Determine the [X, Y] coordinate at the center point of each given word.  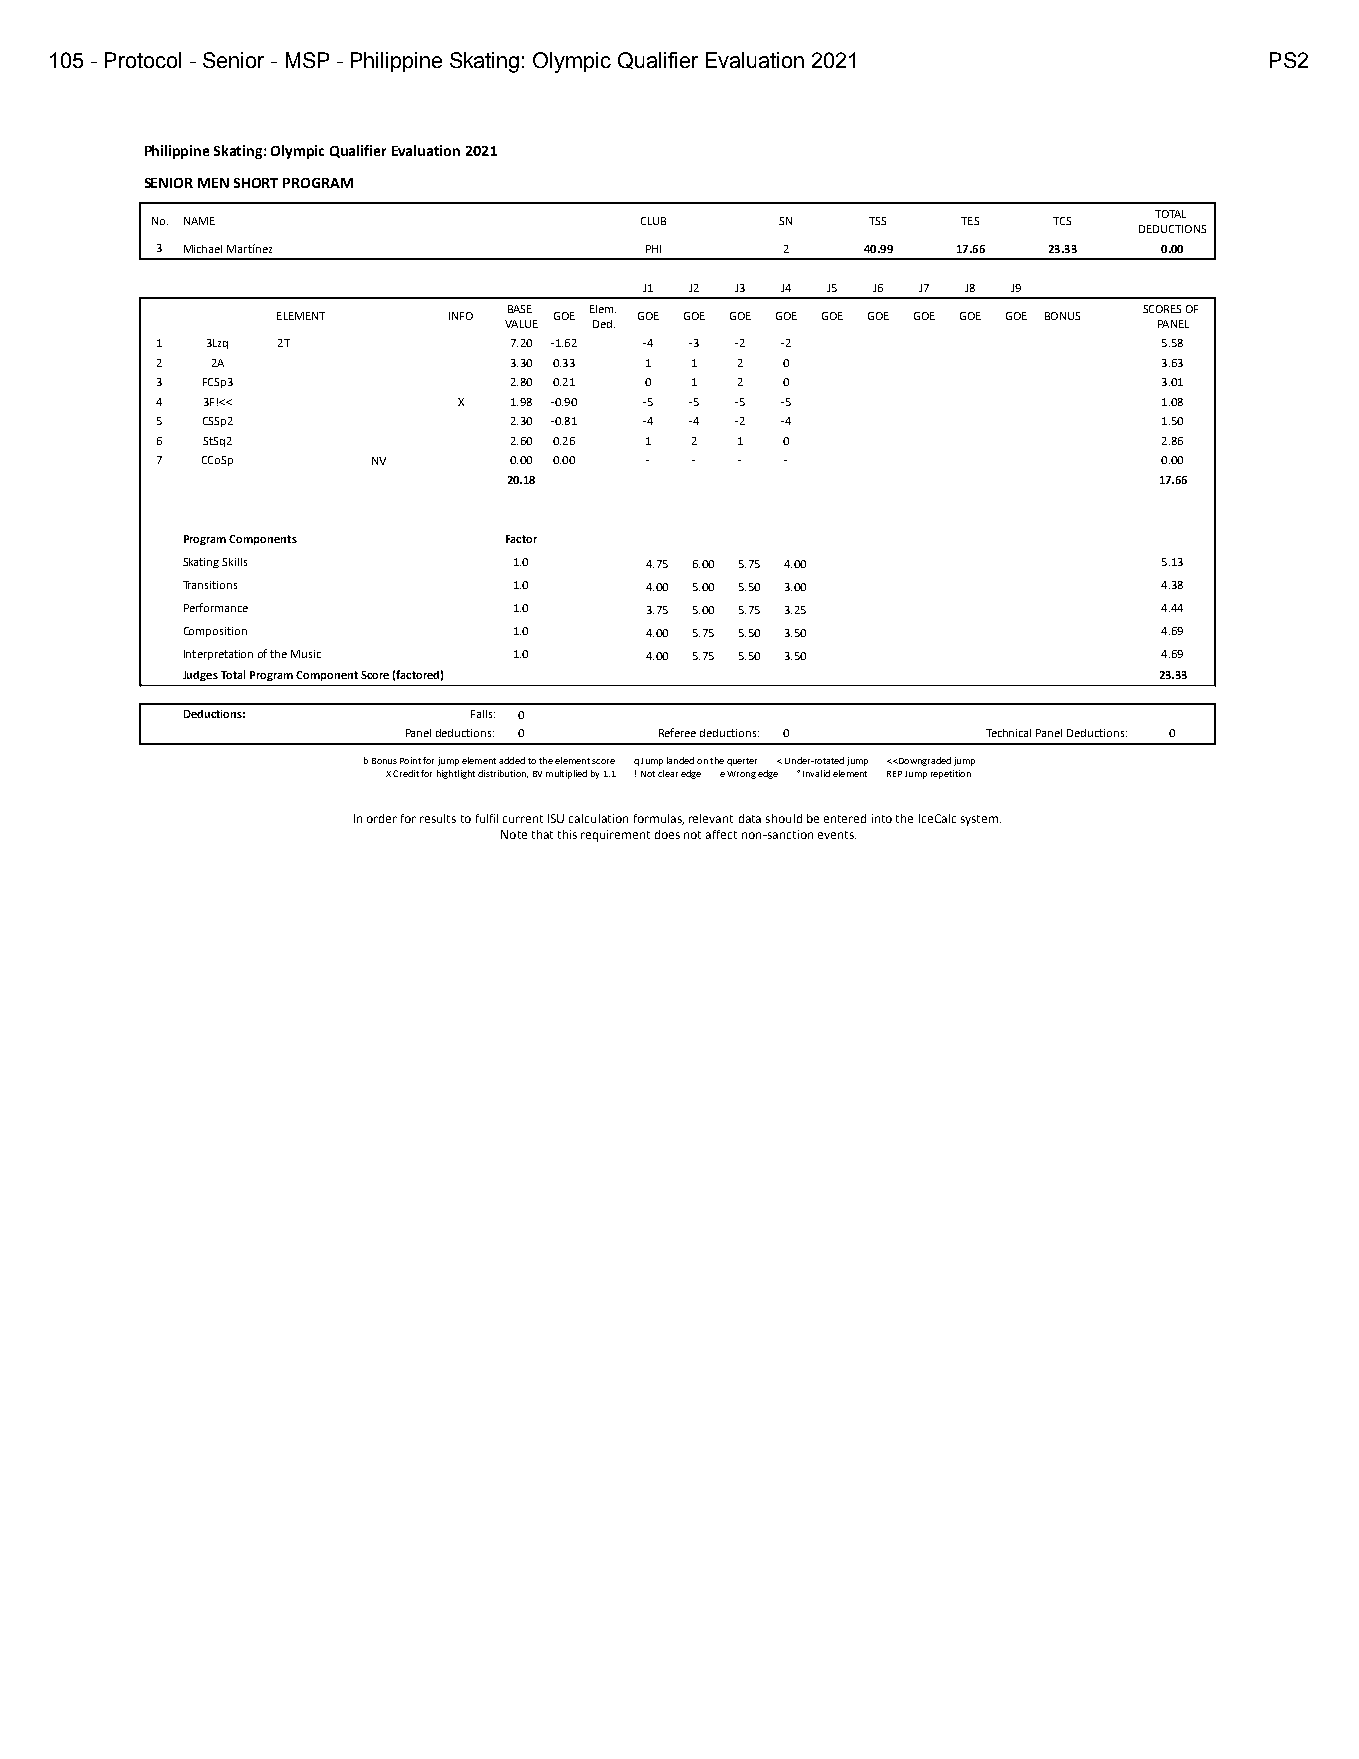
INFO [461, 316]
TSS [877, 221]
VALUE [521, 324]
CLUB [653, 221]
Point [410, 760]
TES [970, 221]
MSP [307, 60]
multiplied [566, 774]
